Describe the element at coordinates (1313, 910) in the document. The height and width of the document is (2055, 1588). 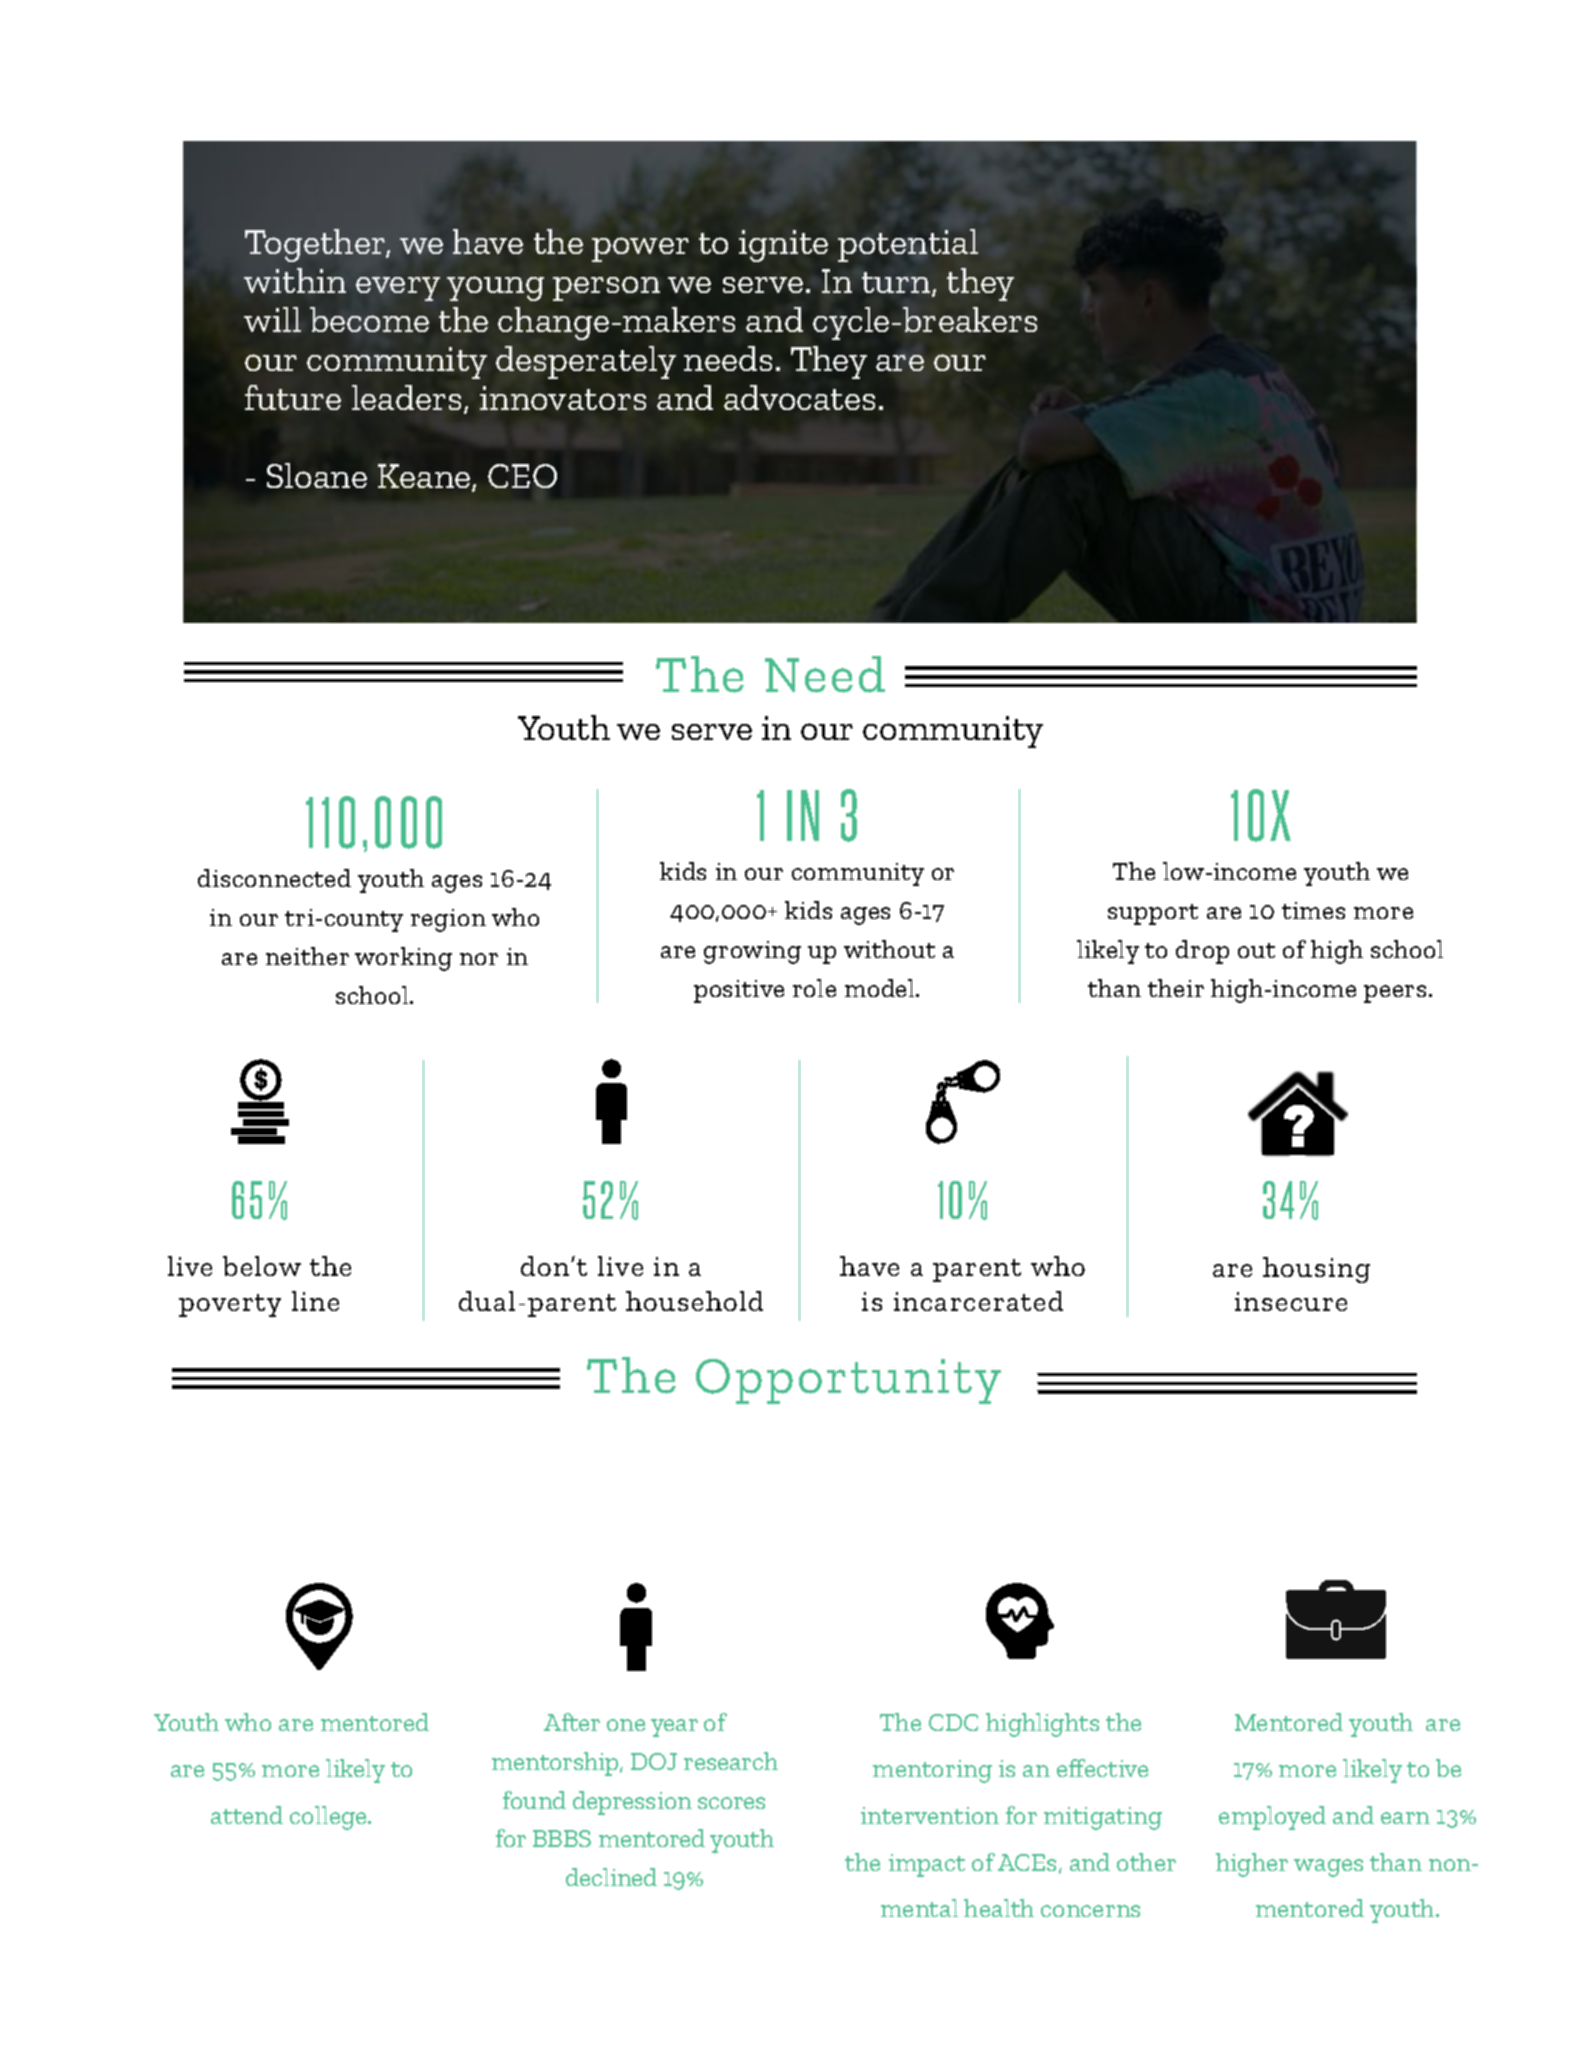
I see `times` at that location.
